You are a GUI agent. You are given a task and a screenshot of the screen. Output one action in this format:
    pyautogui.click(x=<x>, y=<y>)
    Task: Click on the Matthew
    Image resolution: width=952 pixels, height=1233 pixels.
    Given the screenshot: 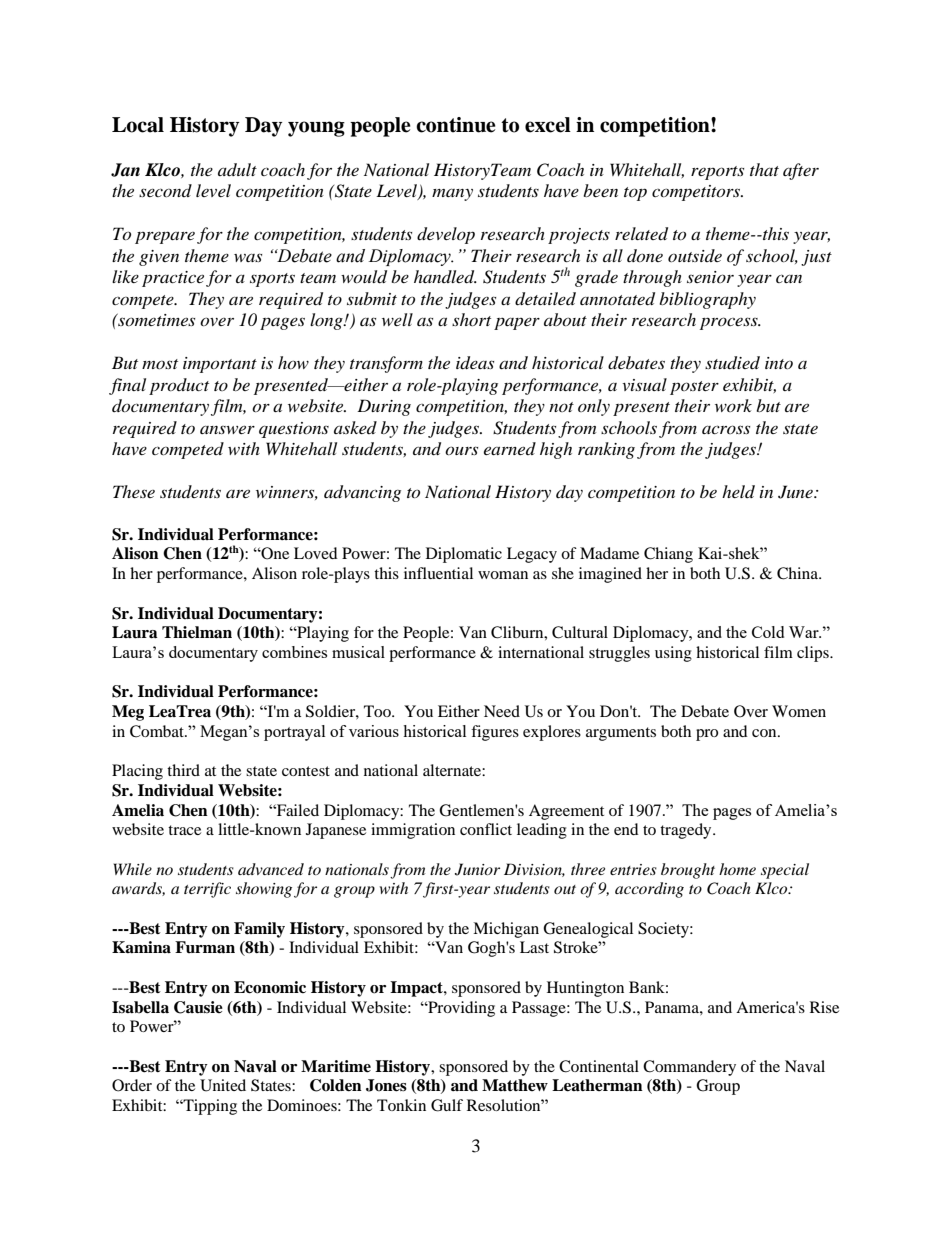 What is the action you would take?
    pyautogui.click(x=515, y=1085)
